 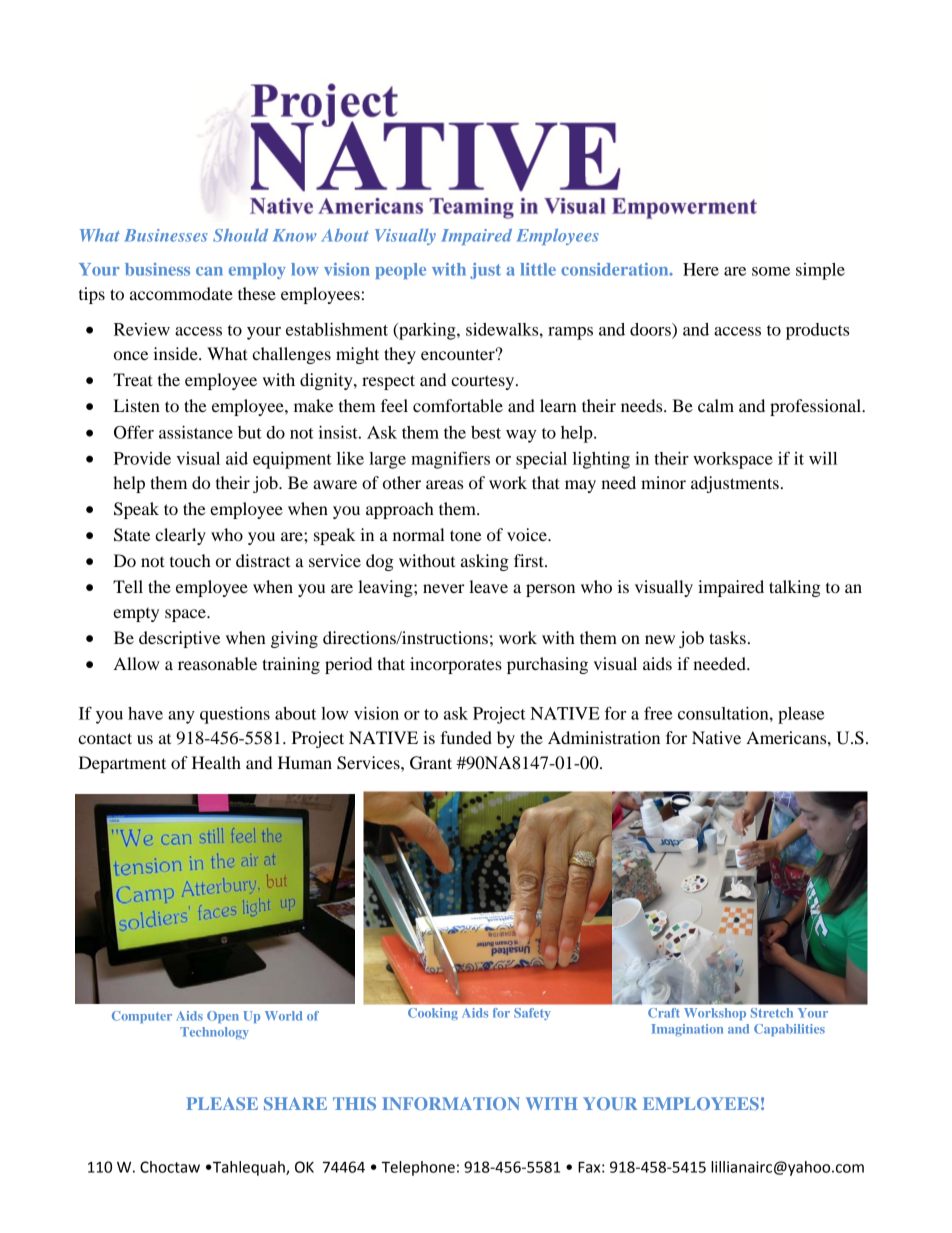 I want to click on people, so click(x=400, y=271).
